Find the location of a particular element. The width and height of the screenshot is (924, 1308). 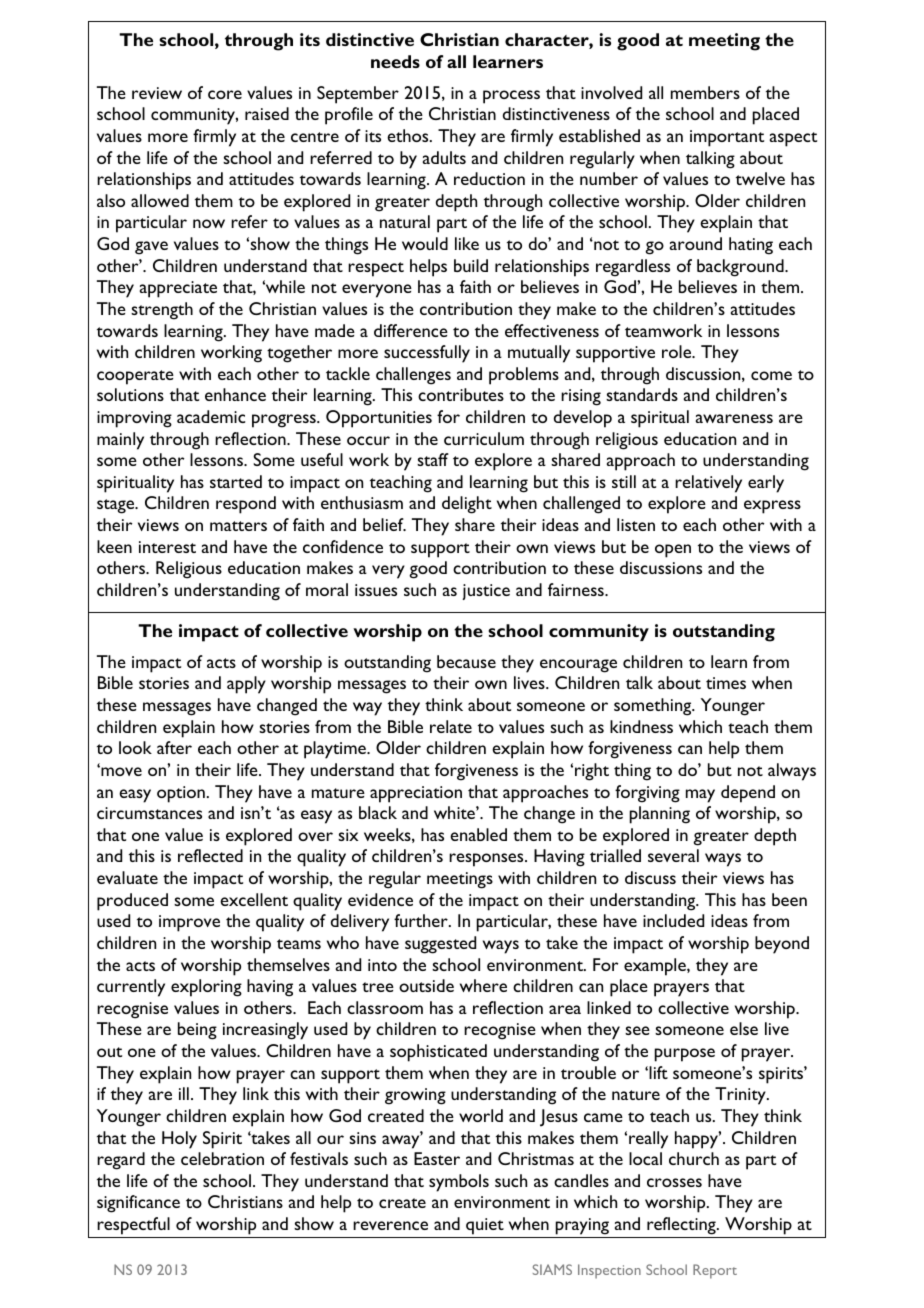

several is located at coordinates (673, 855).
